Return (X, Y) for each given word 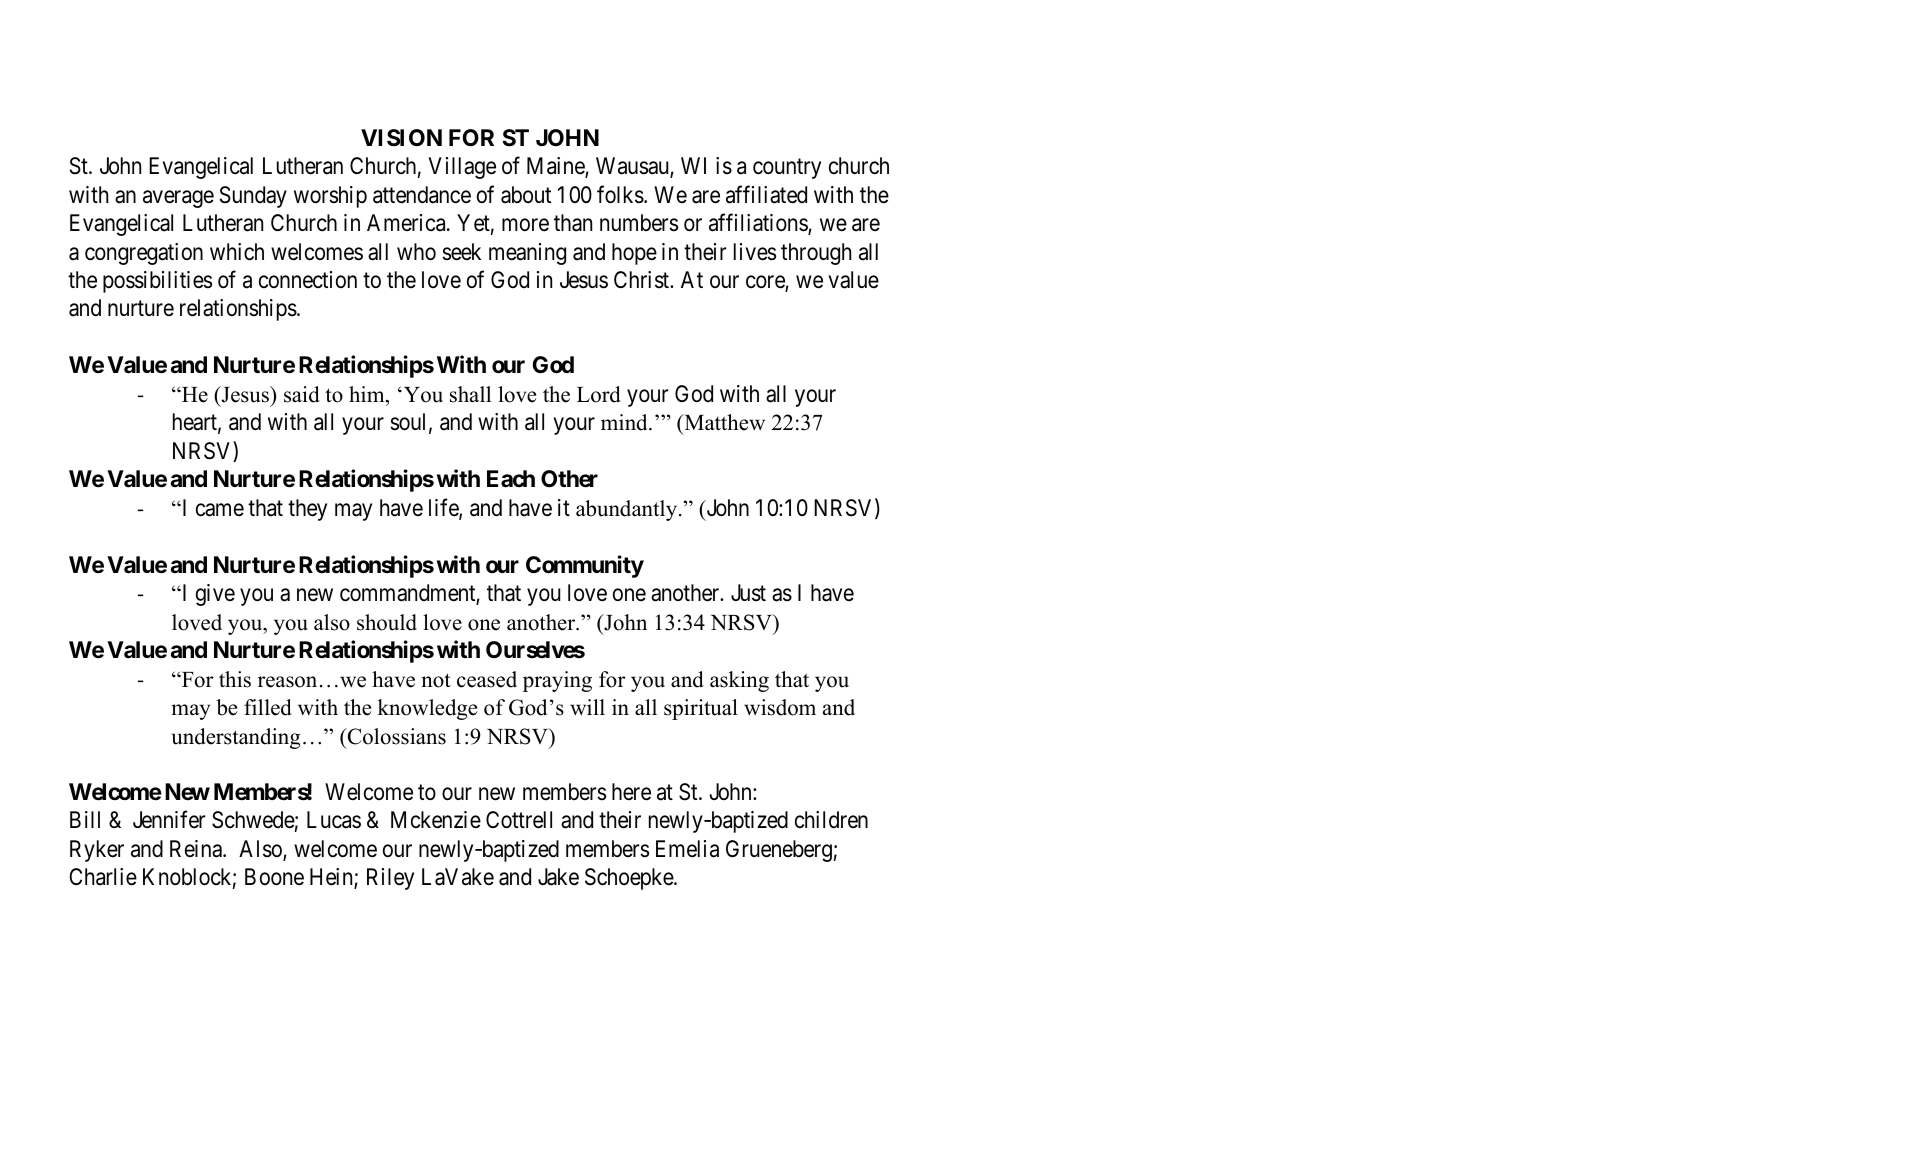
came (220, 510)
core (766, 283)
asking (739, 681)
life (444, 508)
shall (470, 394)
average (178, 199)
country (787, 169)
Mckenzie (436, 820)
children (831, 820)
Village (462, 168)
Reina (197, 849)
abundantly (628, 510)
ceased (487, 679)
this (235, 679)
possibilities (157, 282)
